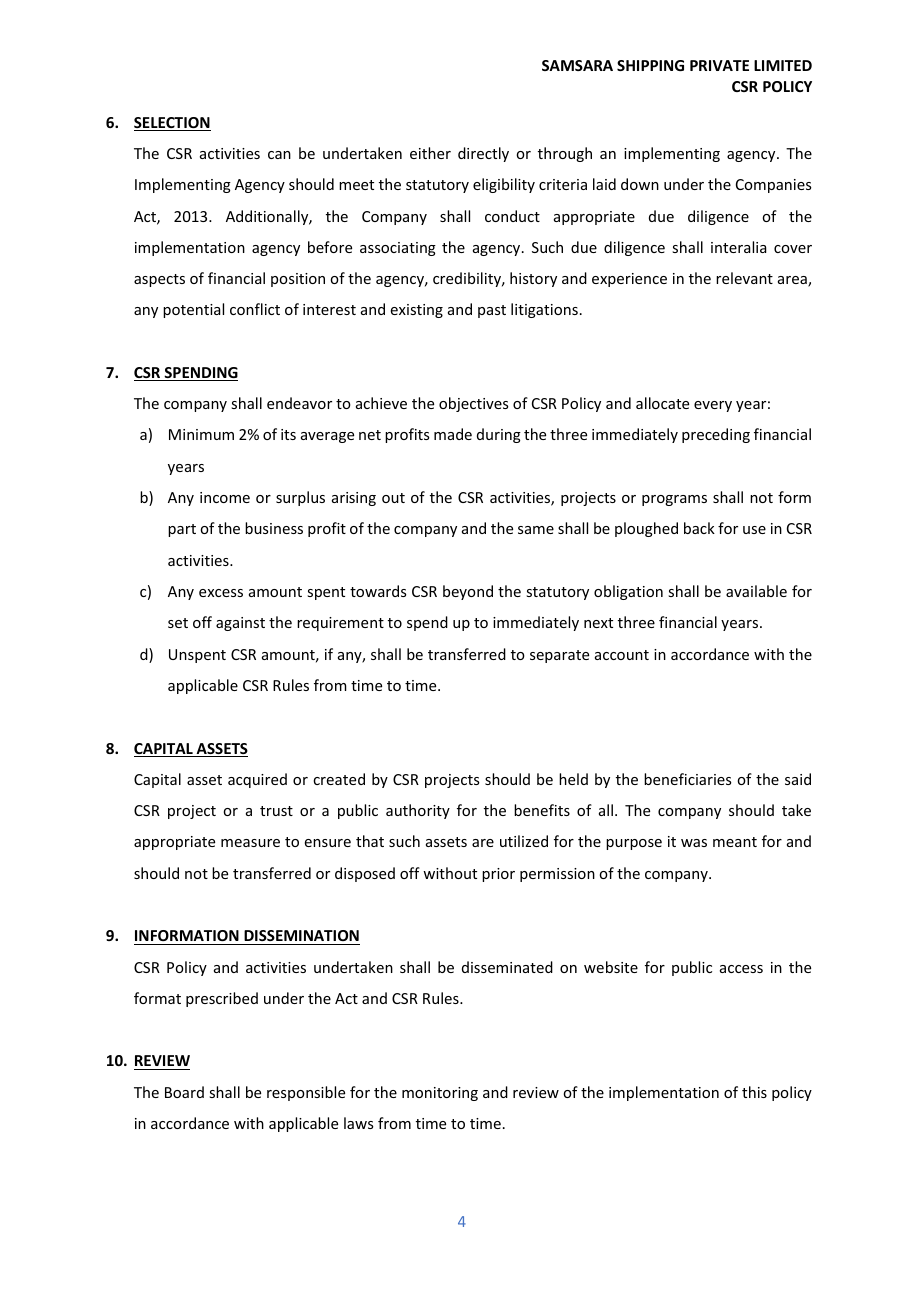 Image resolution: width=924 pixels, height=1308 pixels. Describe the element at coordinates (713, 406) in the screenshot. I see `every` at that location.
